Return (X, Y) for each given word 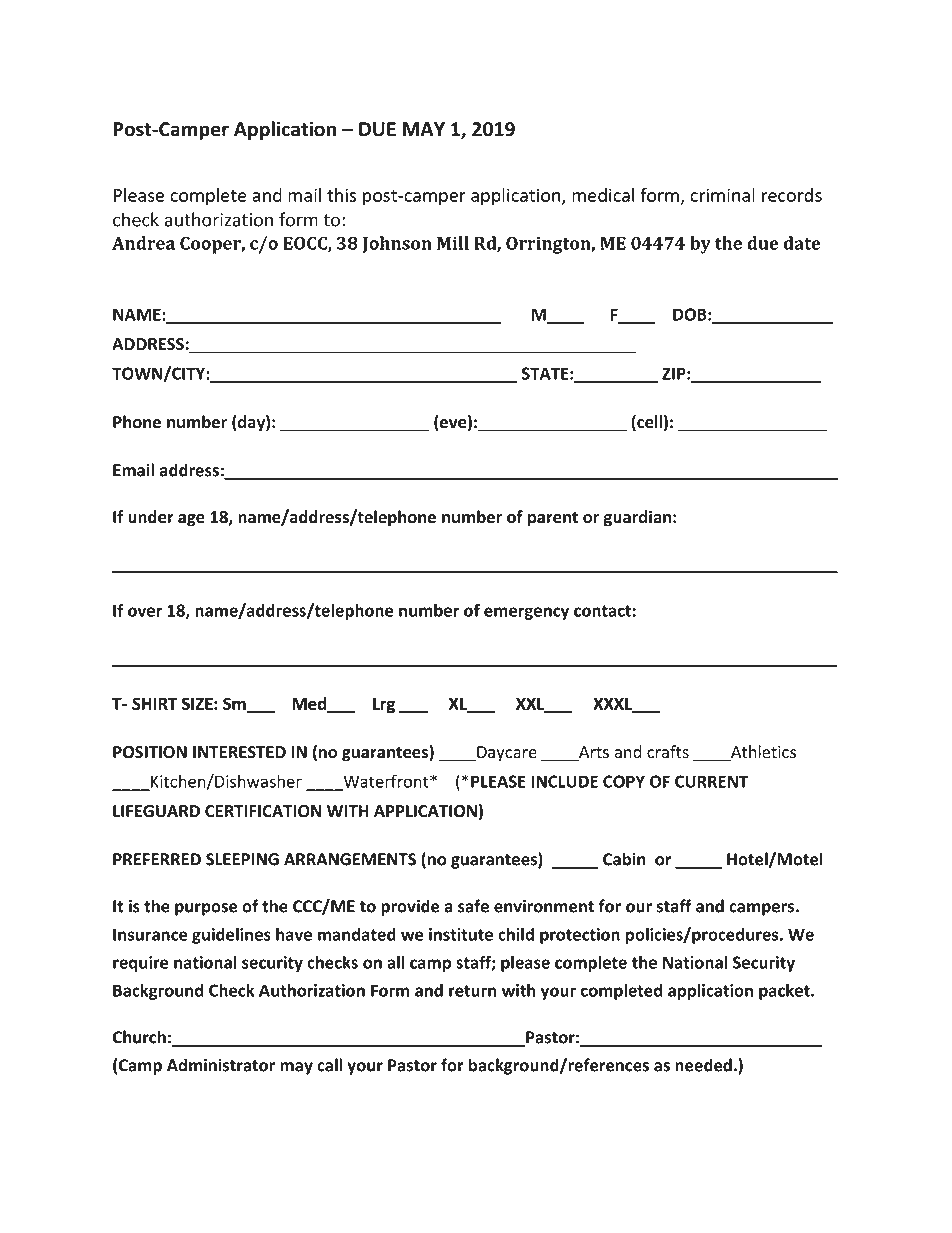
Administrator (221, 1065)
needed (703, 1065)
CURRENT (711, 781)
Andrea (143, 243)
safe (473, 906)
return (473, 991)
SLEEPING (242, 859)
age (191, 520)
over (145, 612)
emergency (526, 613)
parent (553, 519)
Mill (453, 243)
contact (602, 611)
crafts (668, 752)
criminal (722, 195)
